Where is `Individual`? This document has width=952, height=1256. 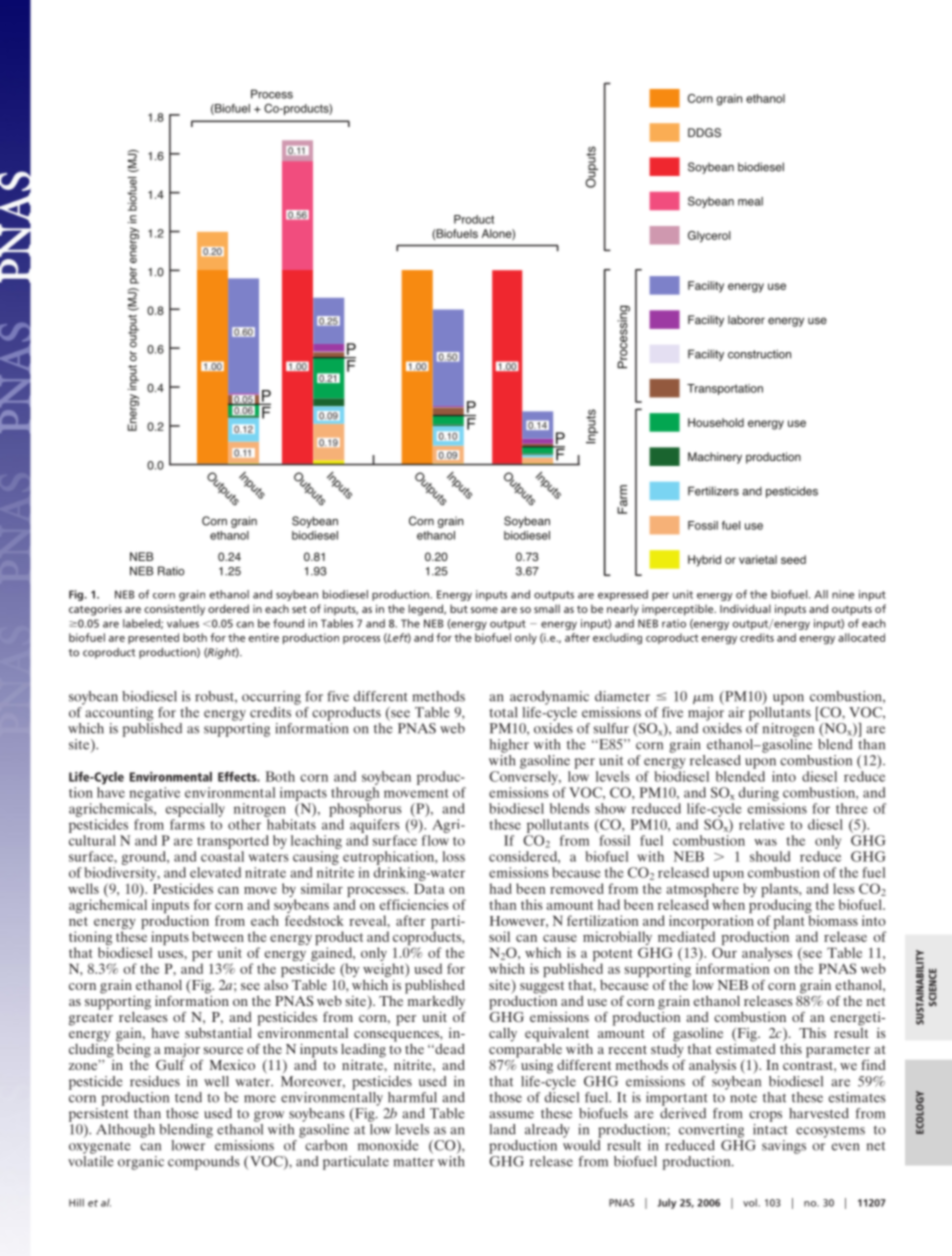
Individual is located at coordinates (745, 608).
